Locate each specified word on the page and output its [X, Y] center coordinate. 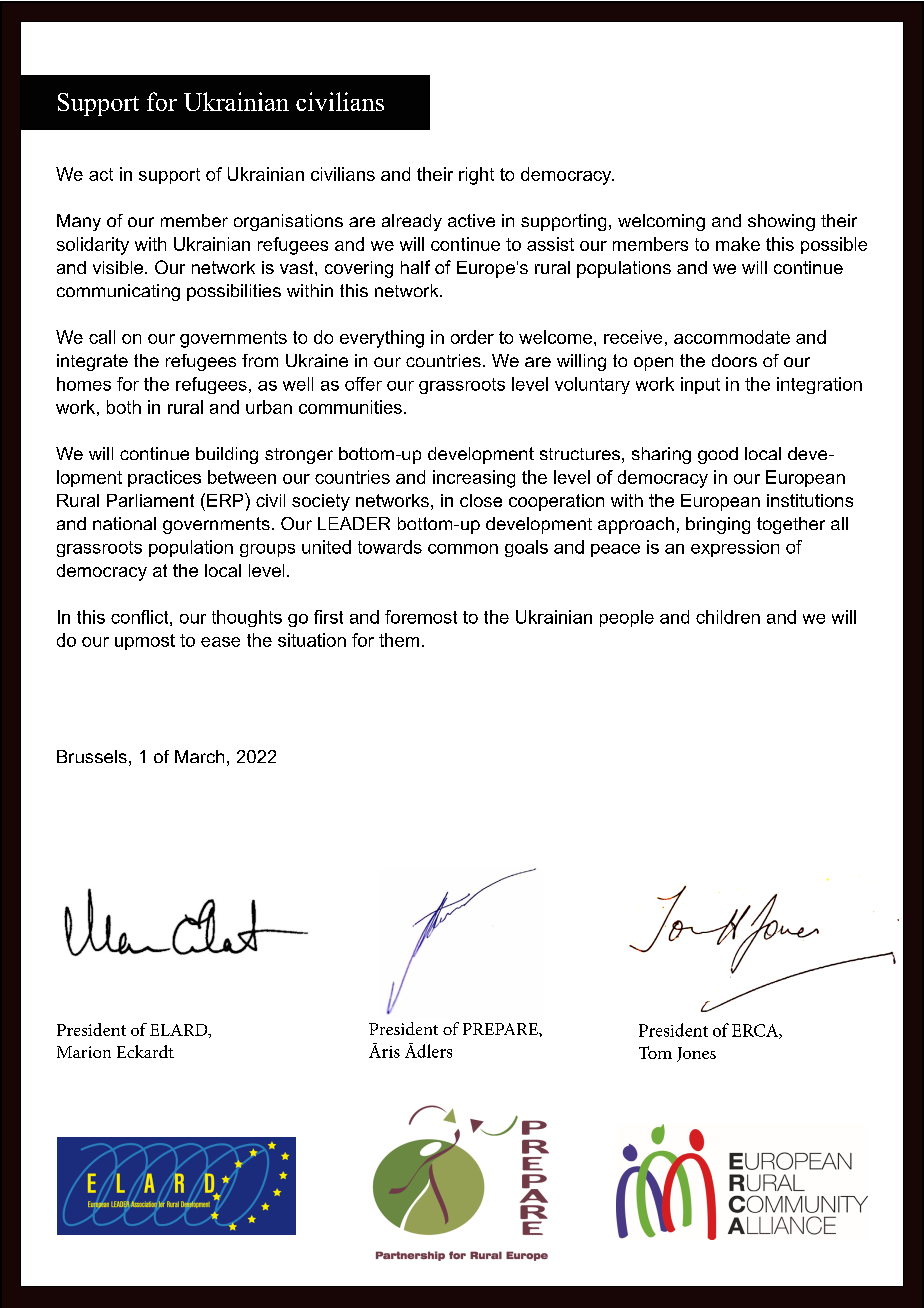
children [728, 617]
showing [781, 222]
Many [79, 222]
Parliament [150, 500]
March [199, 756]
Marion [84, 1052]
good [718, 455]
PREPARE [501, 1029]
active [471, 220]
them [399, 640]
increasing [474, 479]
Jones [696, 1054]
